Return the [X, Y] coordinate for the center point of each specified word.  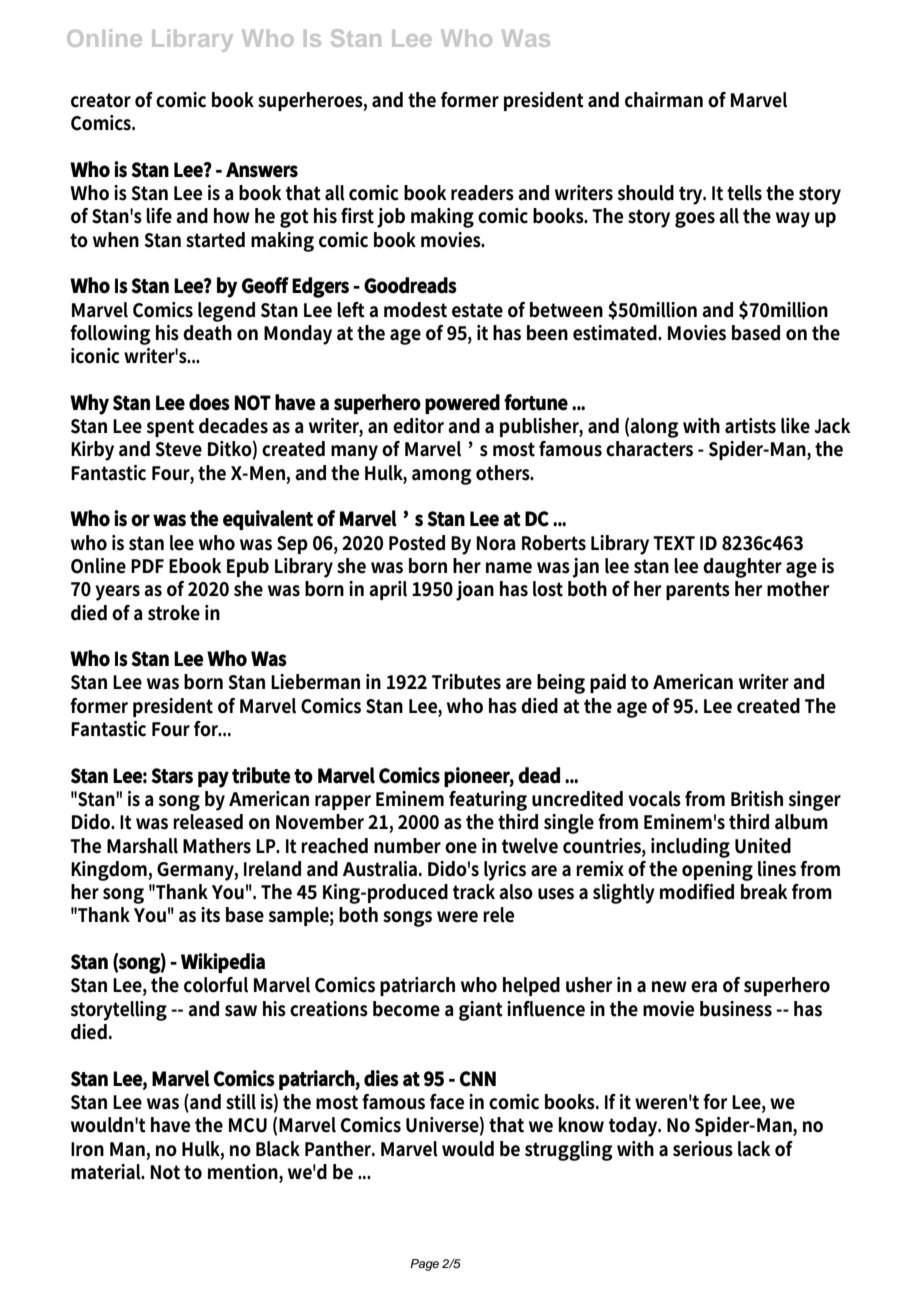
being [561, 684]
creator [101, 100]
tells [744, 193]
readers [482, 193]
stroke [174, 613]
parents [698, 591]
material [107, 1172]
